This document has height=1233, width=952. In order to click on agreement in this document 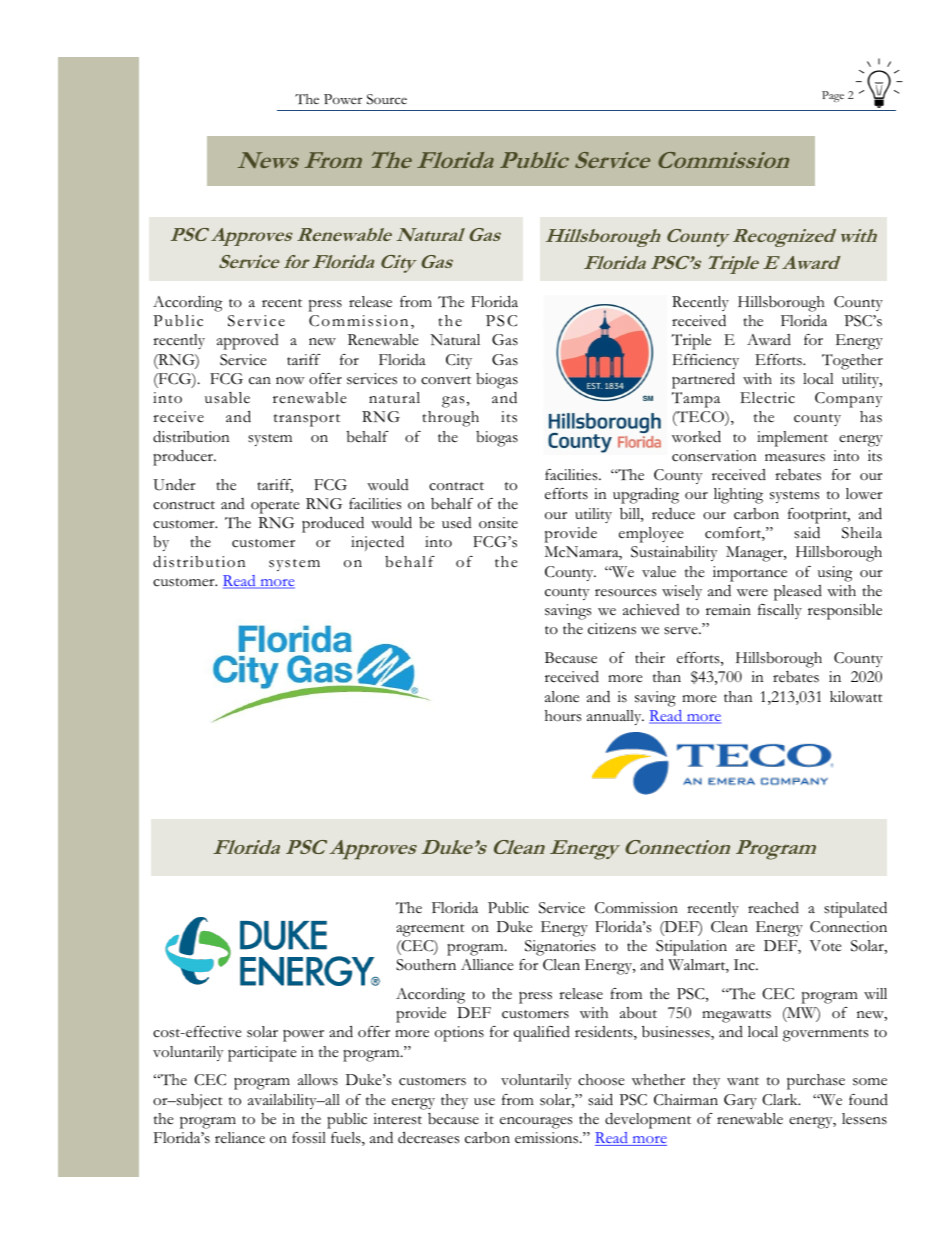, I will do `click(430, 930)`.
